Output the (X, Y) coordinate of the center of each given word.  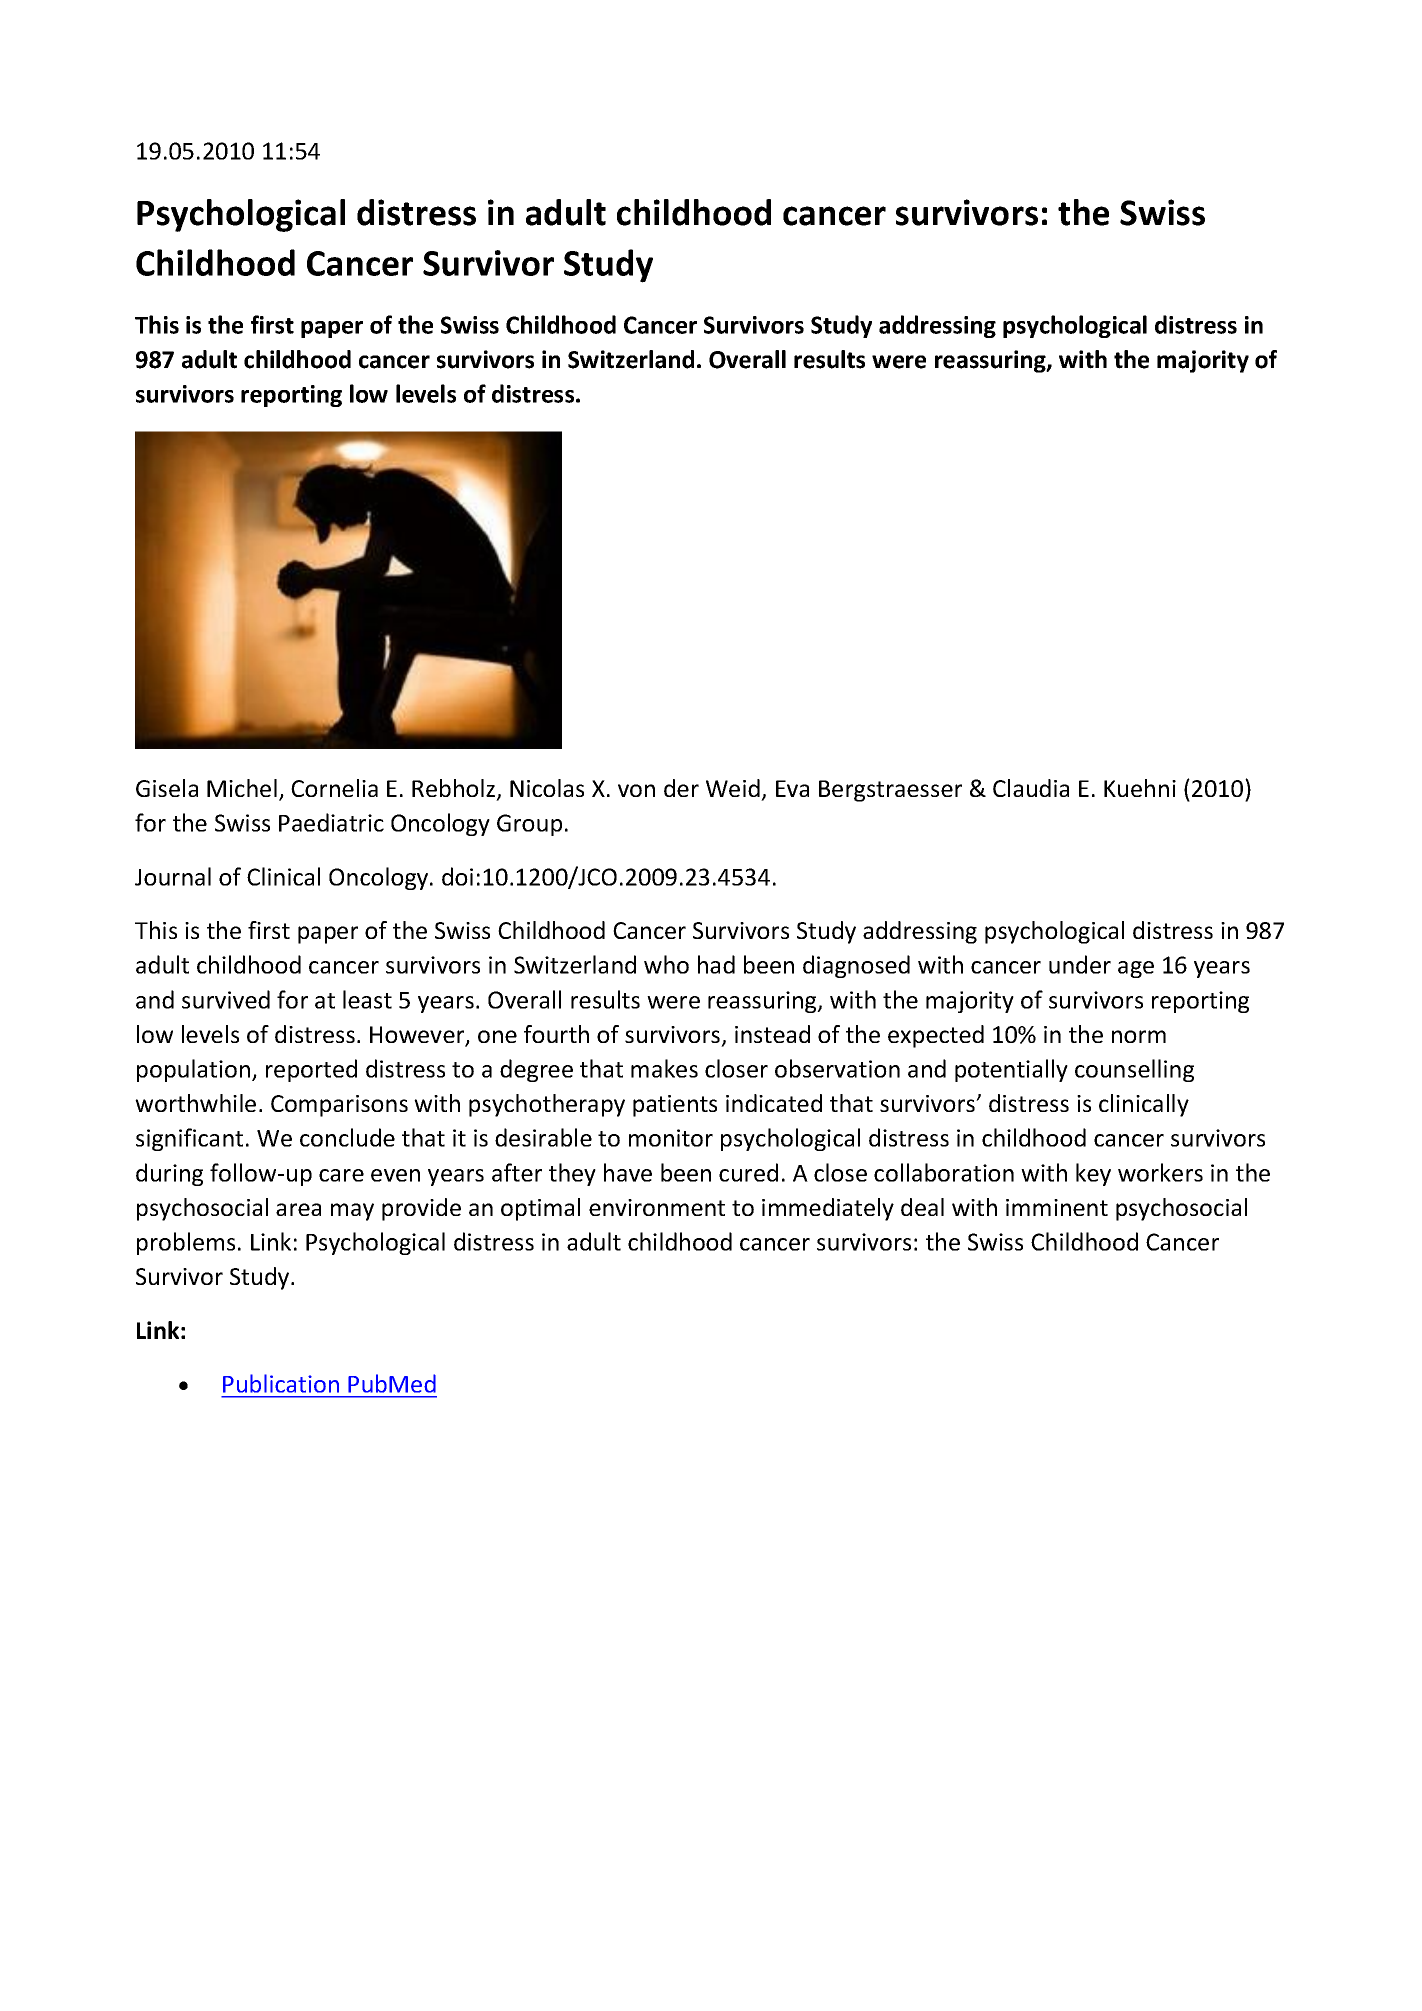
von (636, 790)
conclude (347, 1137)
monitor (671, 1138)
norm (1139, 1036)
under (1080, 964)
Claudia (1031, 788)
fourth (556, 1034)
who (666, 964)
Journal (173, 876)
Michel (242, 788)
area (298, 1209)
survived (226, 999)
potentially (1011, 1070)
